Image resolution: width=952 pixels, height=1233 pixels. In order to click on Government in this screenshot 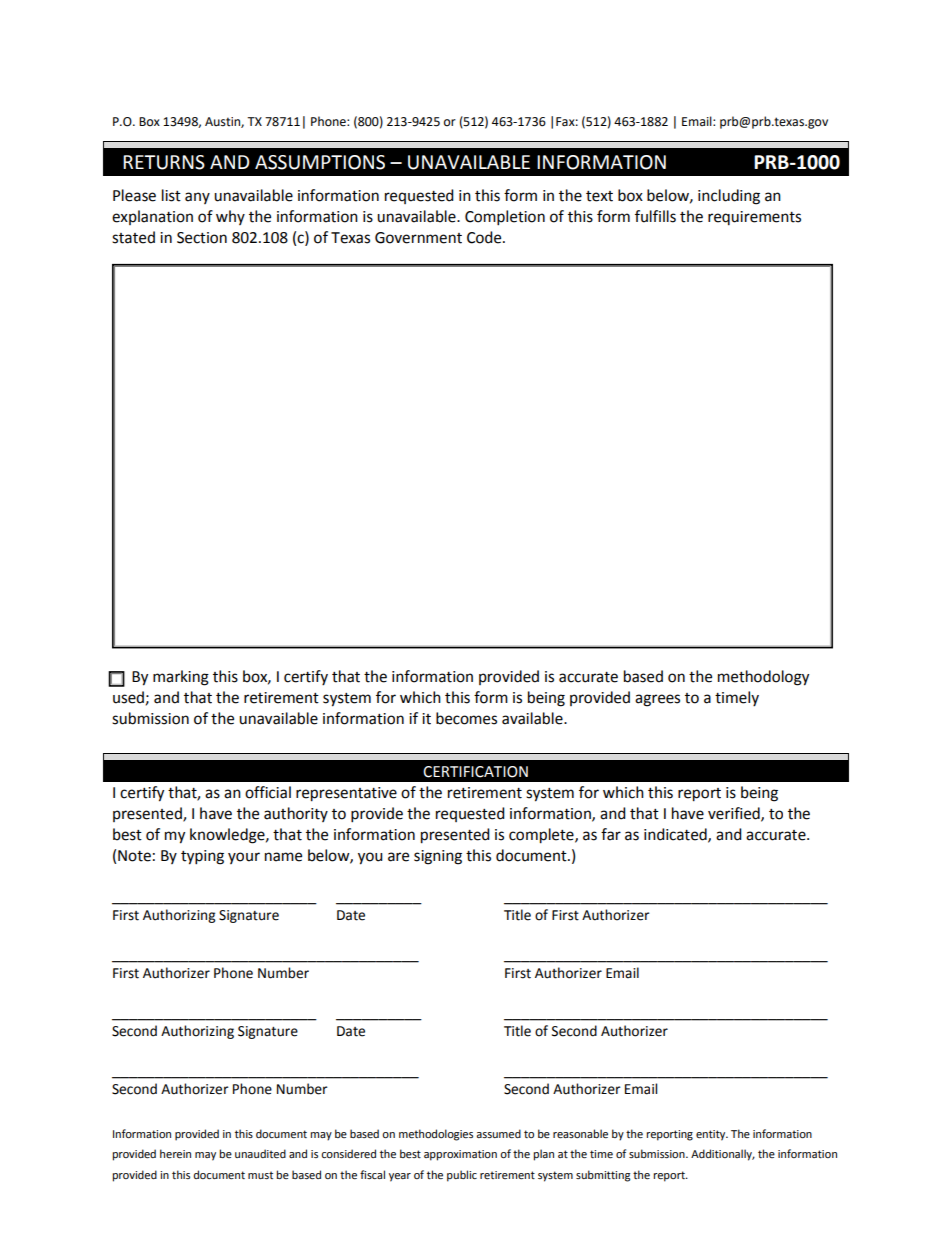, I will do `click(418, 238)`.
